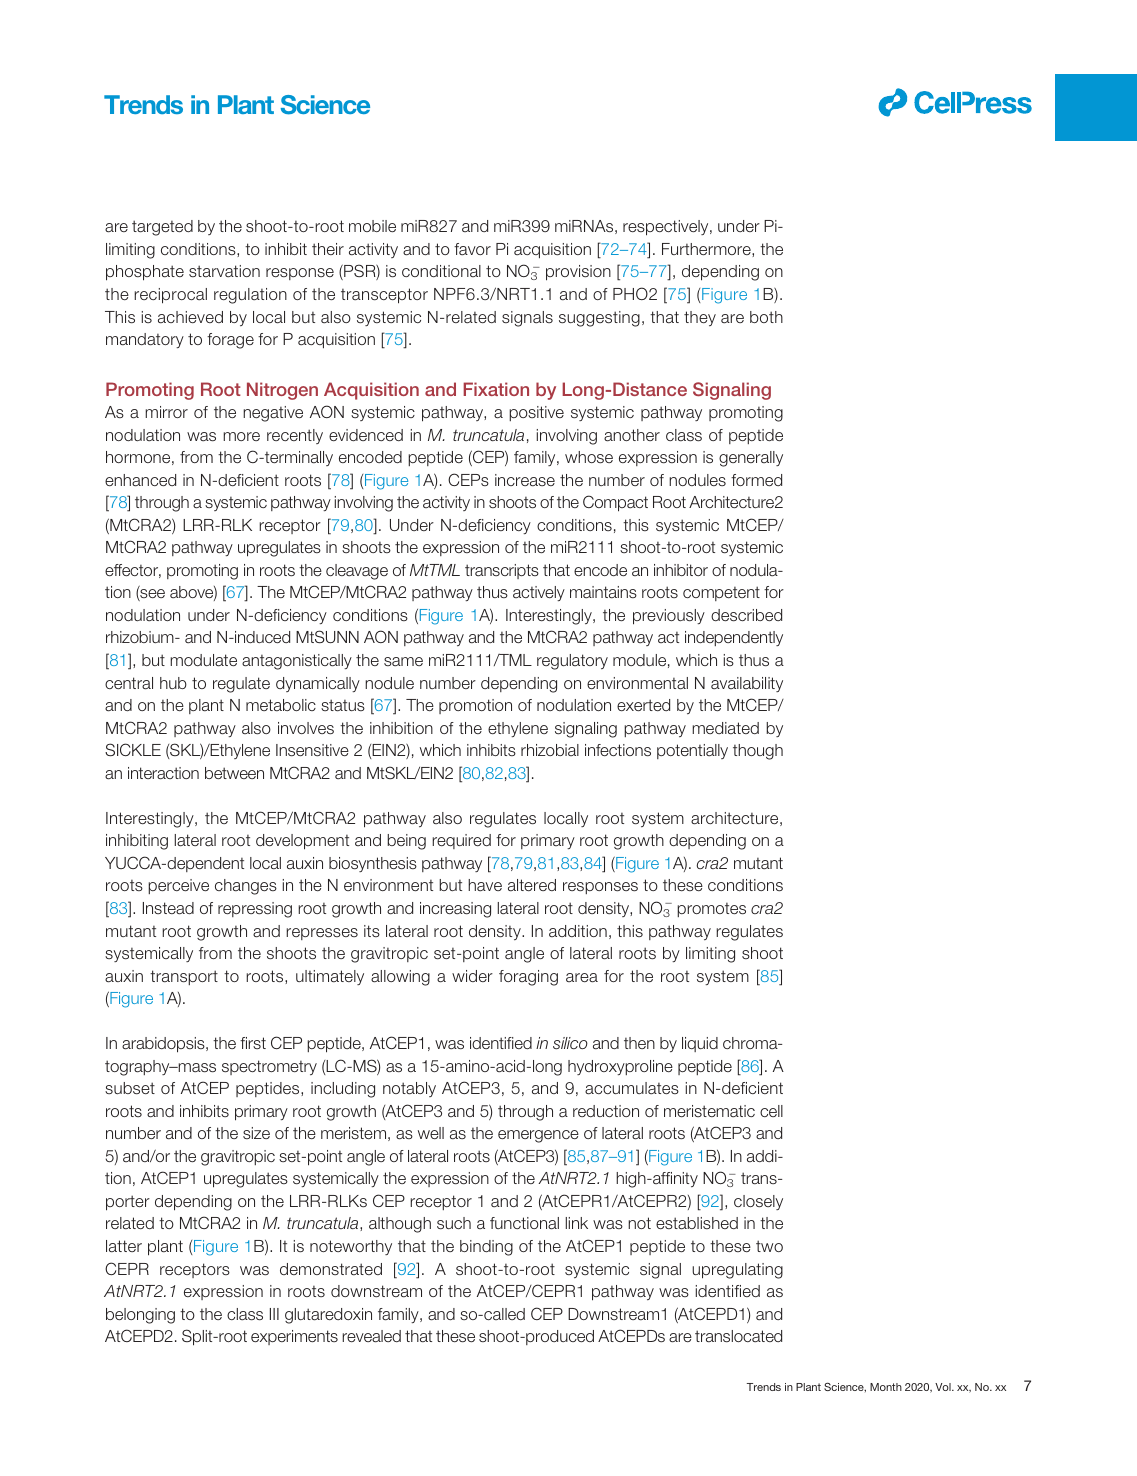 The width and height of the screenshot is (1137, 1476). Describe the element at coordinates (461, 841) in the screenshot. I see `required` at that location.
